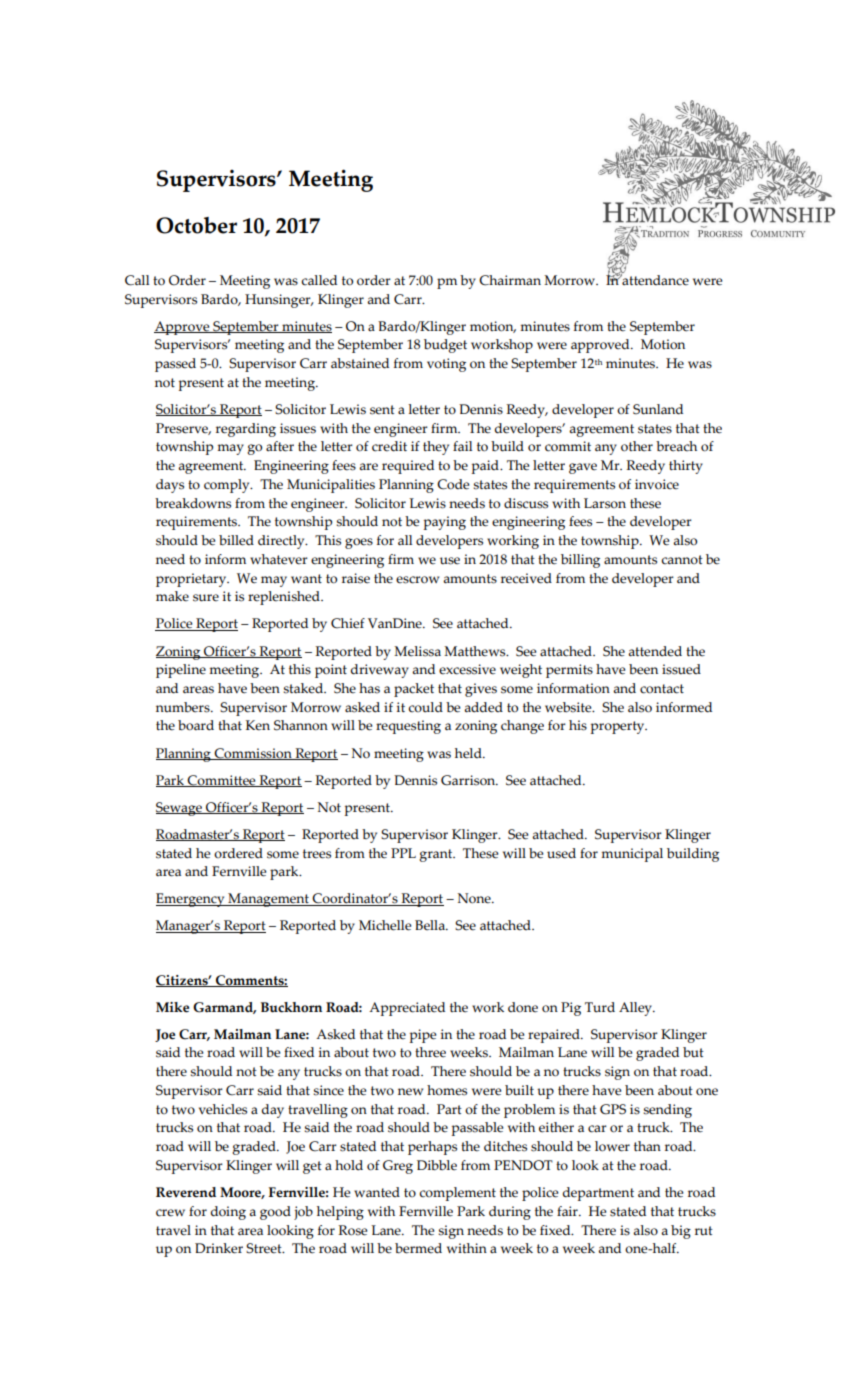 Image resolution: width=849 pixels, height=1400 pixels. Describe the element at coordinates (206, 598) in the screenshot. I see `sure` at that location.
